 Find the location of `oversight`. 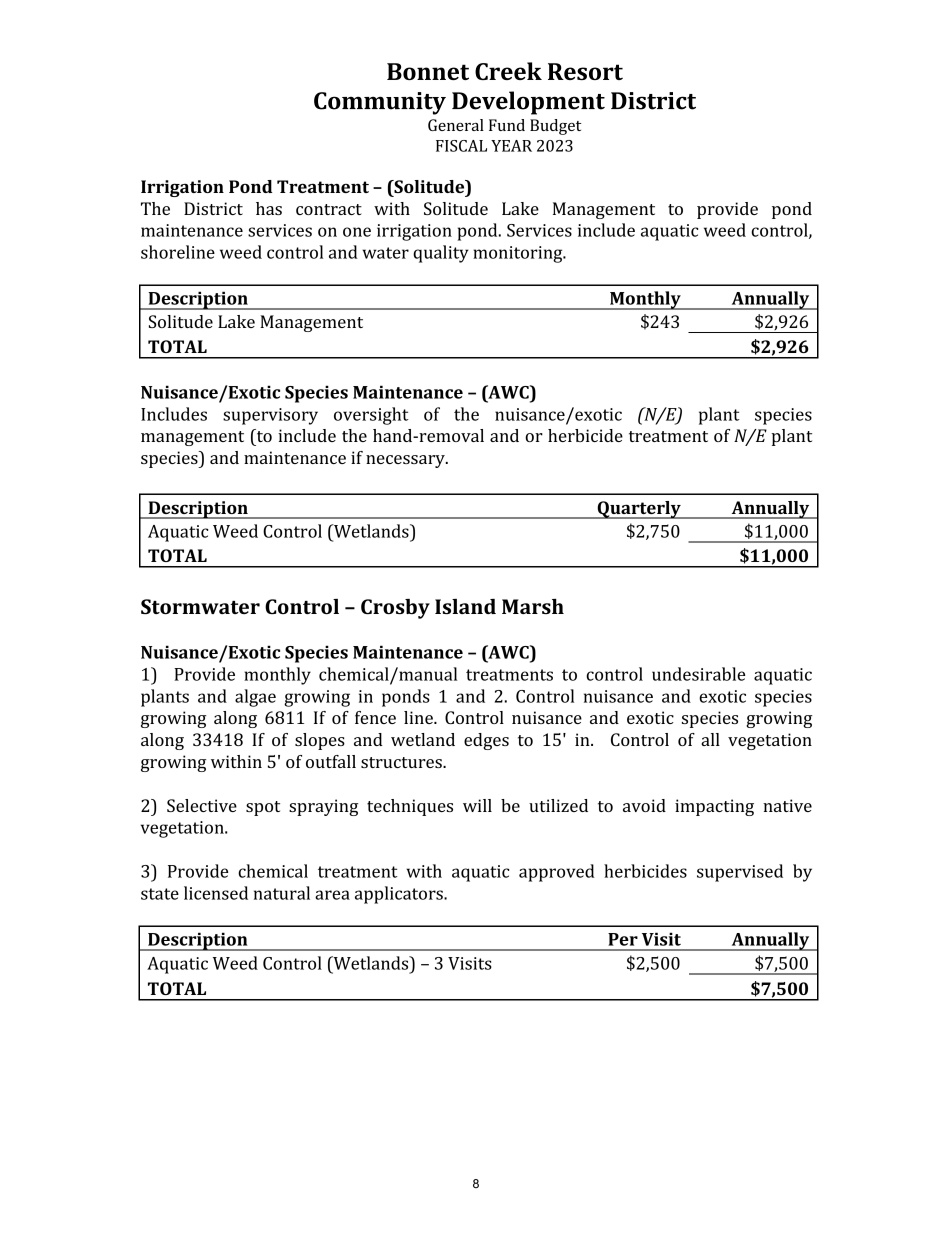

oversight is located at coordinates (371, 416).
